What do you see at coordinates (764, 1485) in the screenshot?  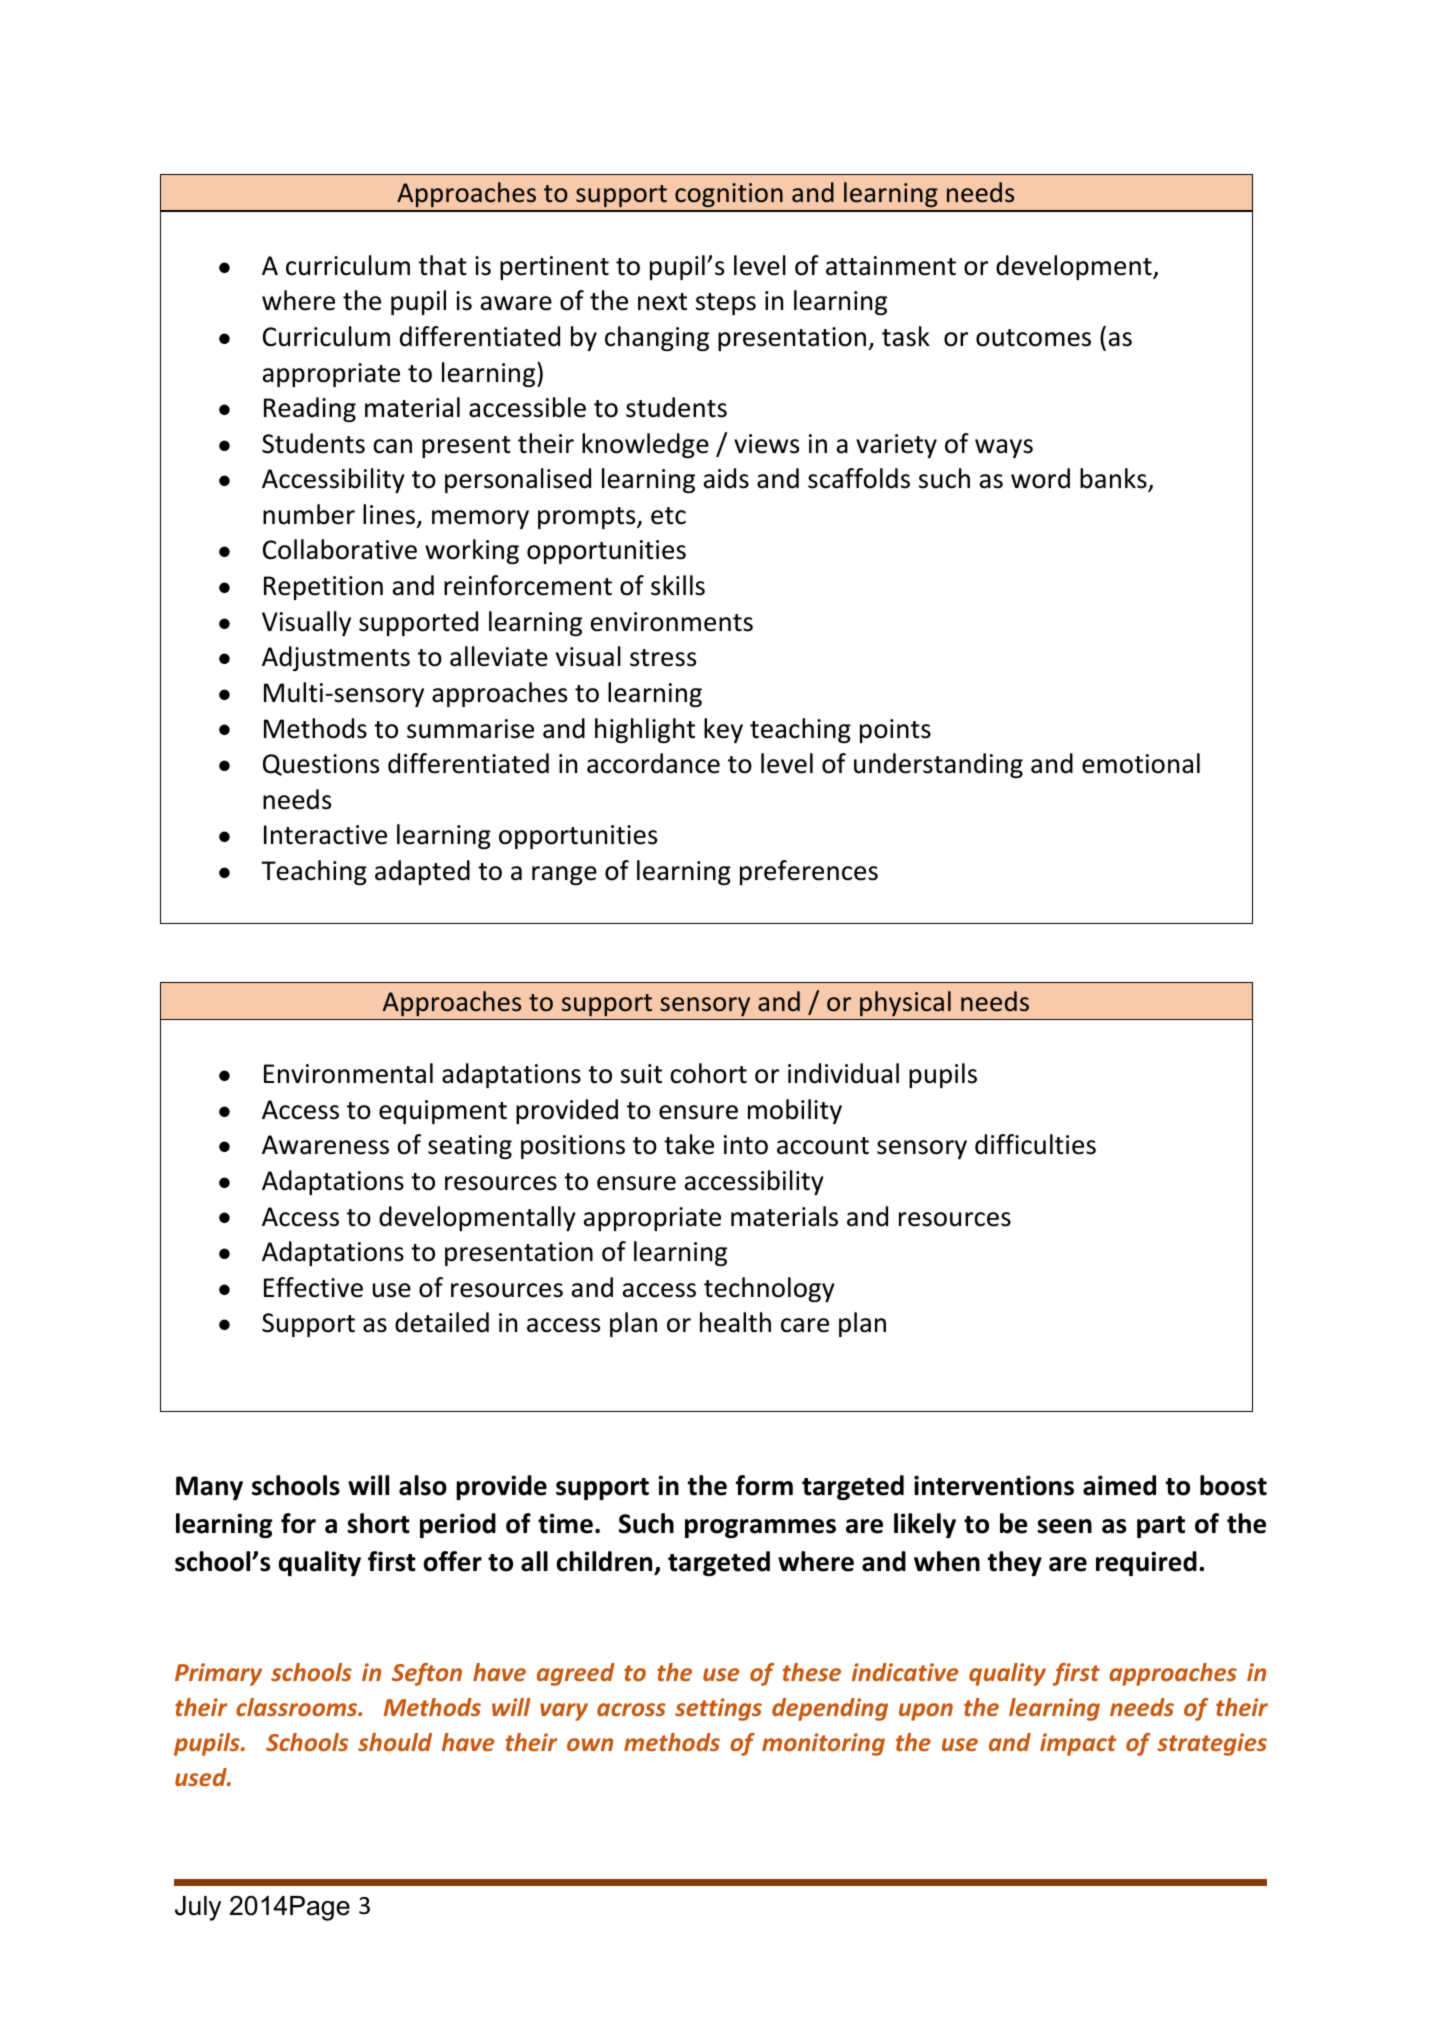 I see `form` at bounding box center [764, 1485].
